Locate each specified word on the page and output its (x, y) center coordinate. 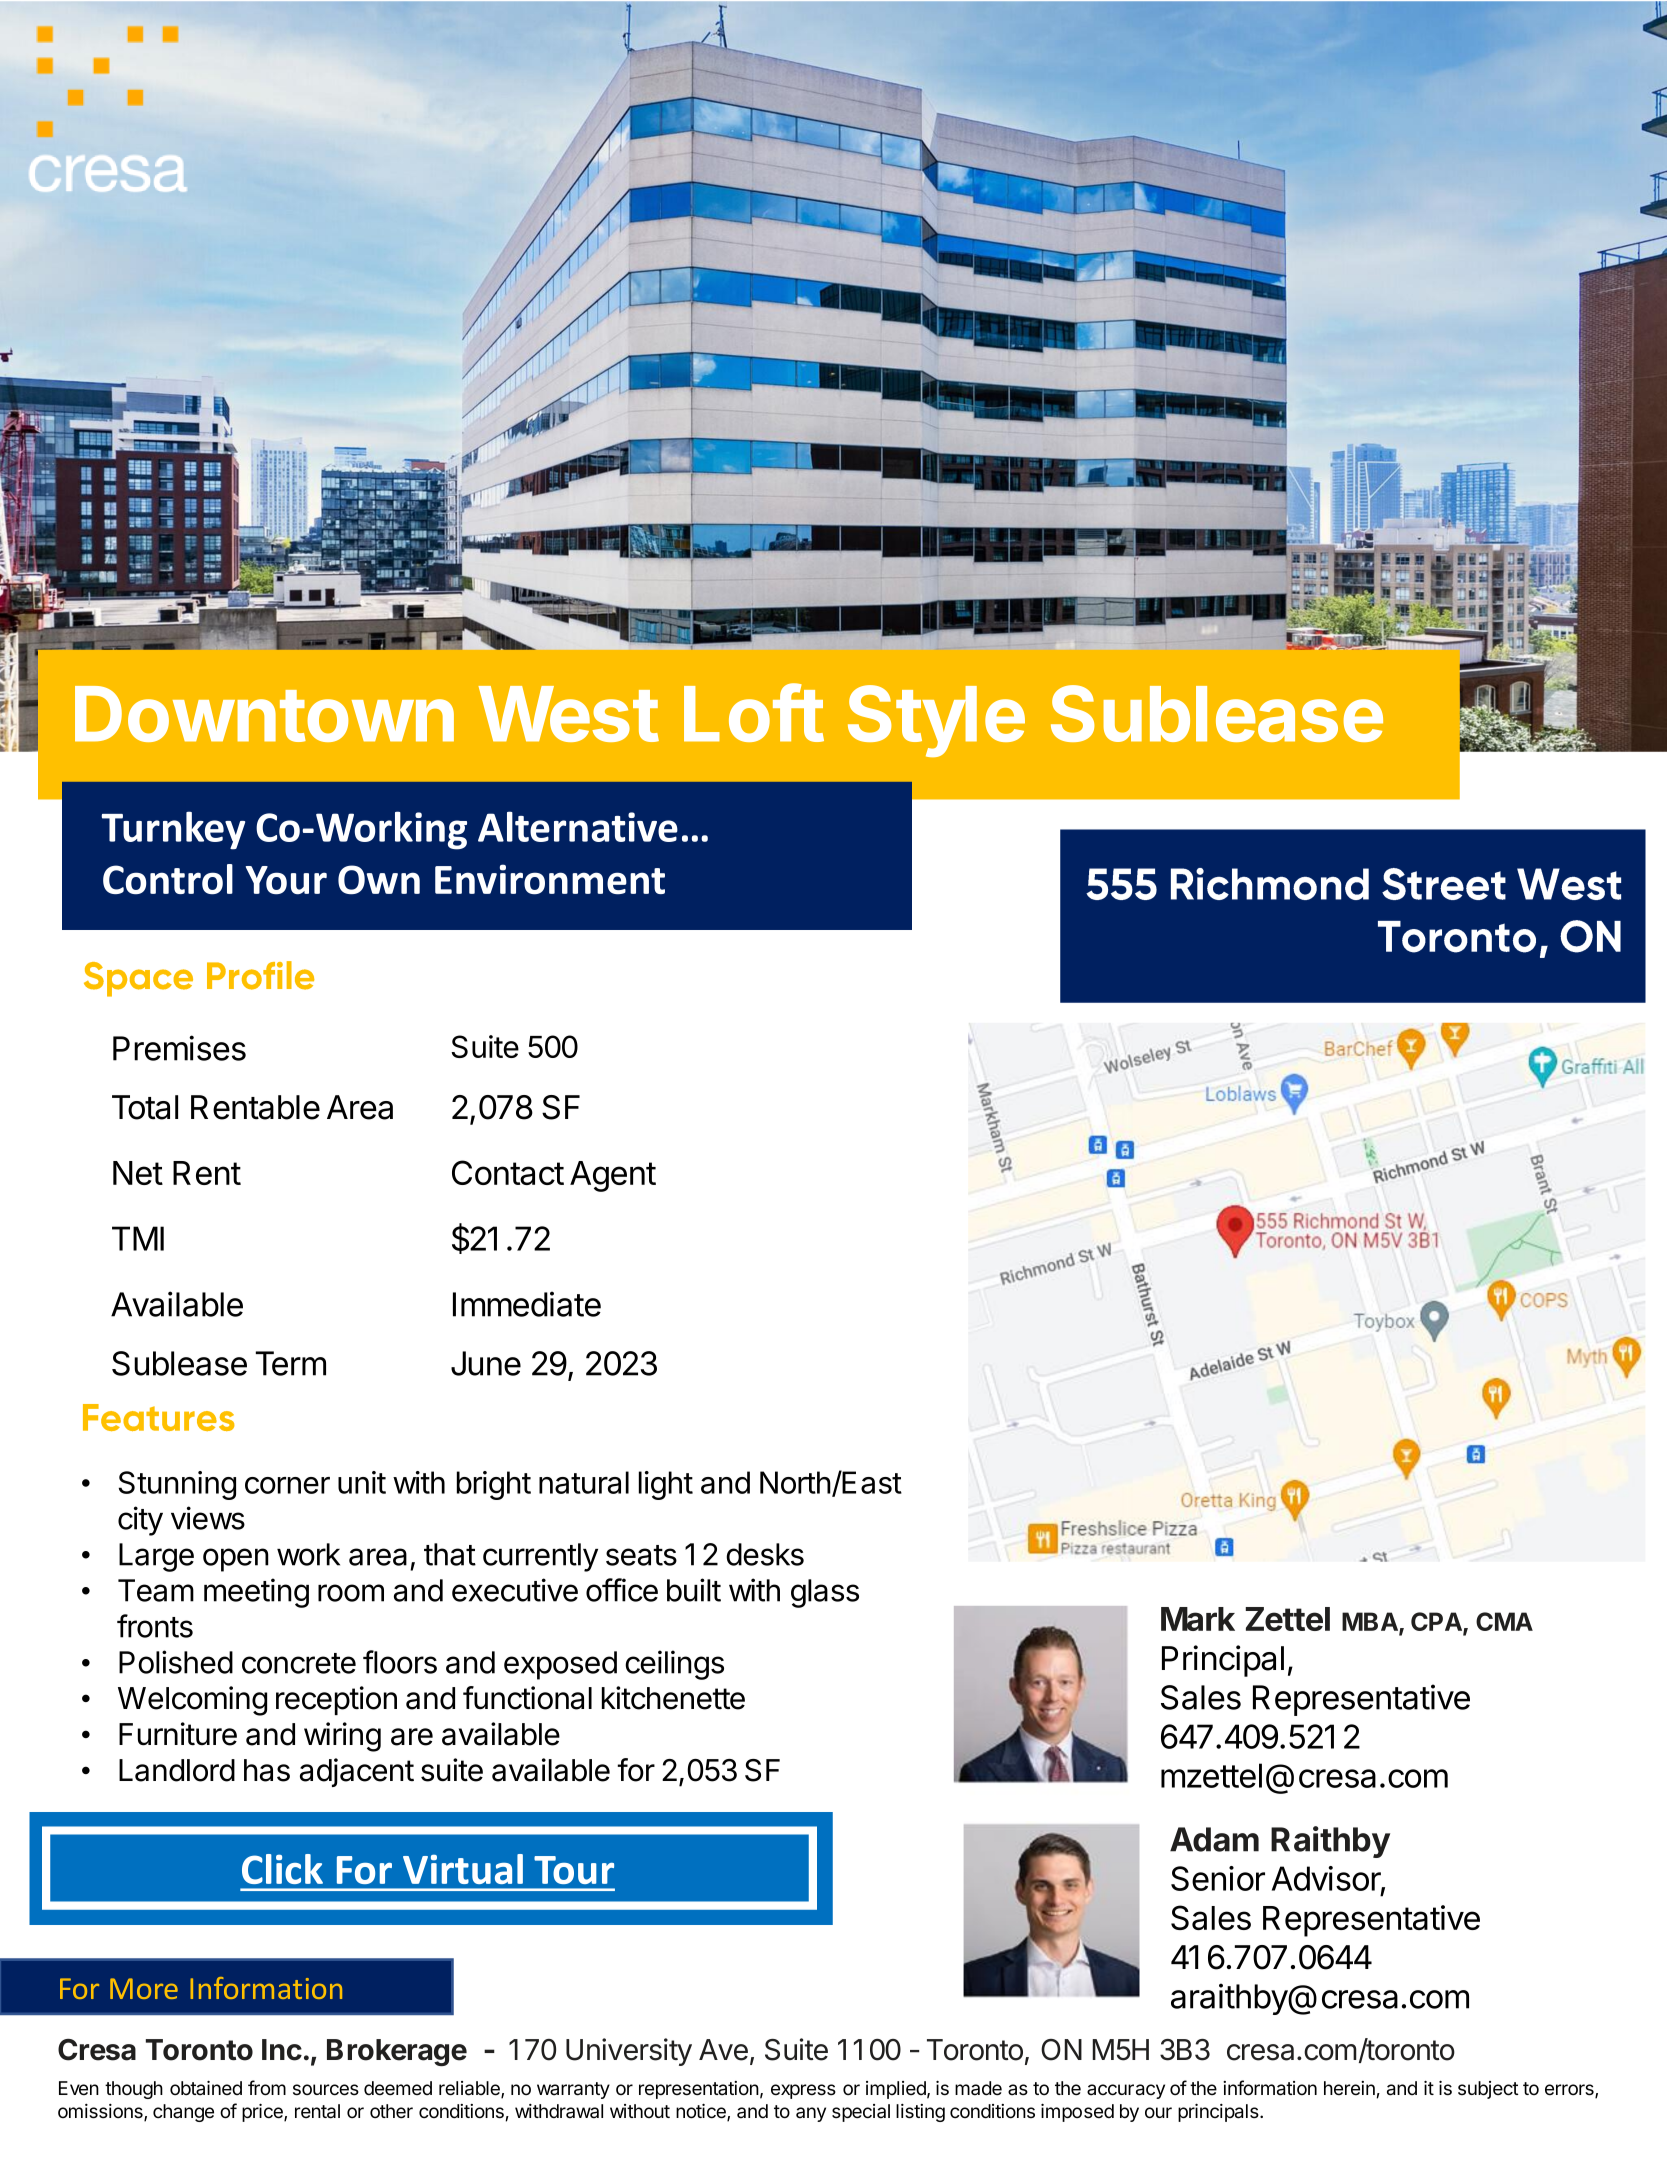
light (666, 1485)
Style (936, 721)
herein (1349, 2088)
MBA (1371, 1622)
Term (291, 1363)
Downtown (264, 714)
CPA (1437, 1623)
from (267, 2088)
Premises (179, 1048)
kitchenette (673, 1698)
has (267, 1770)
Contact (508, 1172)
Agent (613, 1176)
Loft (754, 713)
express (803, 2091)
